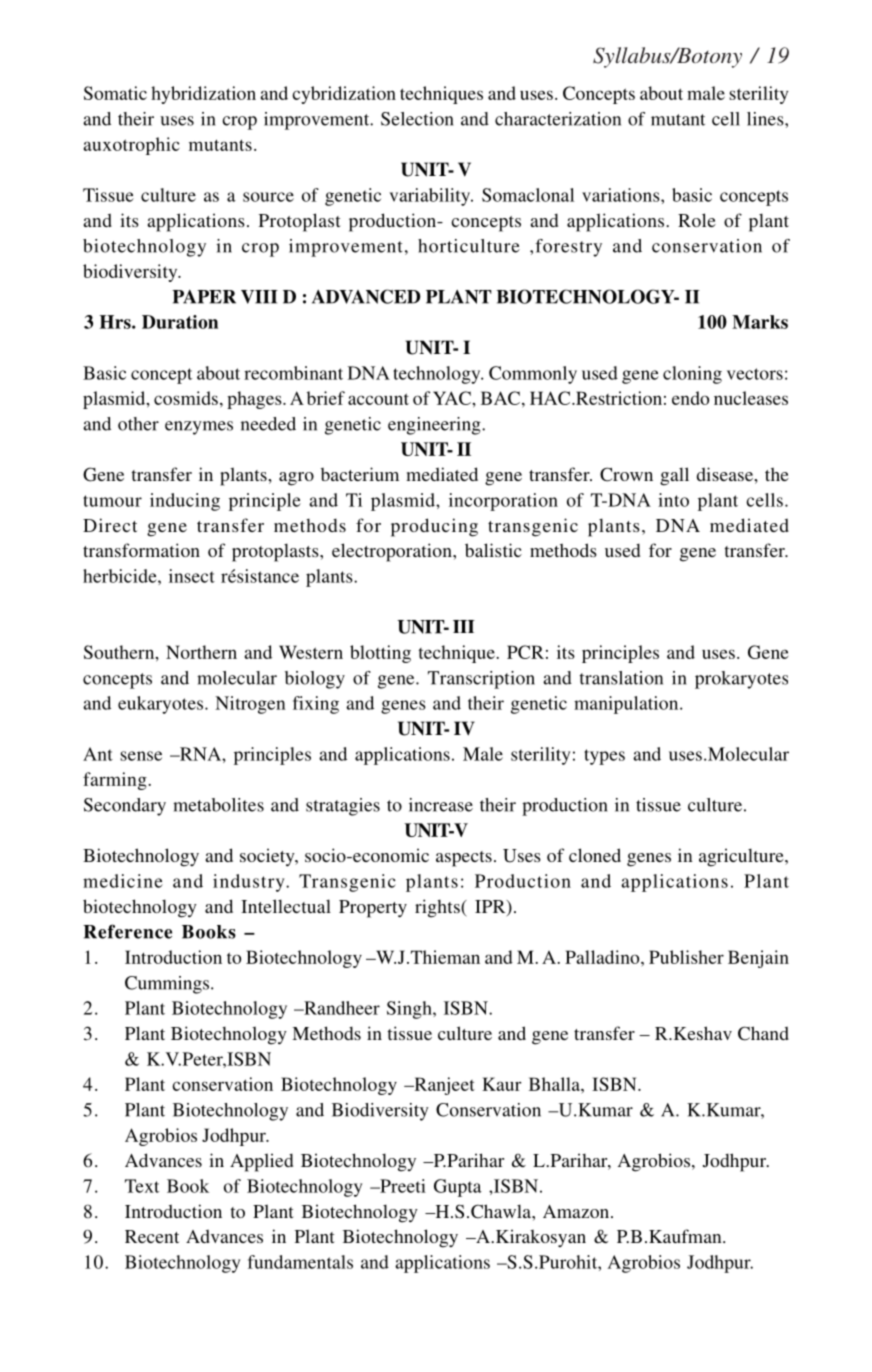  Describe the element at coordinates (152, 1236) in the screenshot. I see `Recent` at that location.
